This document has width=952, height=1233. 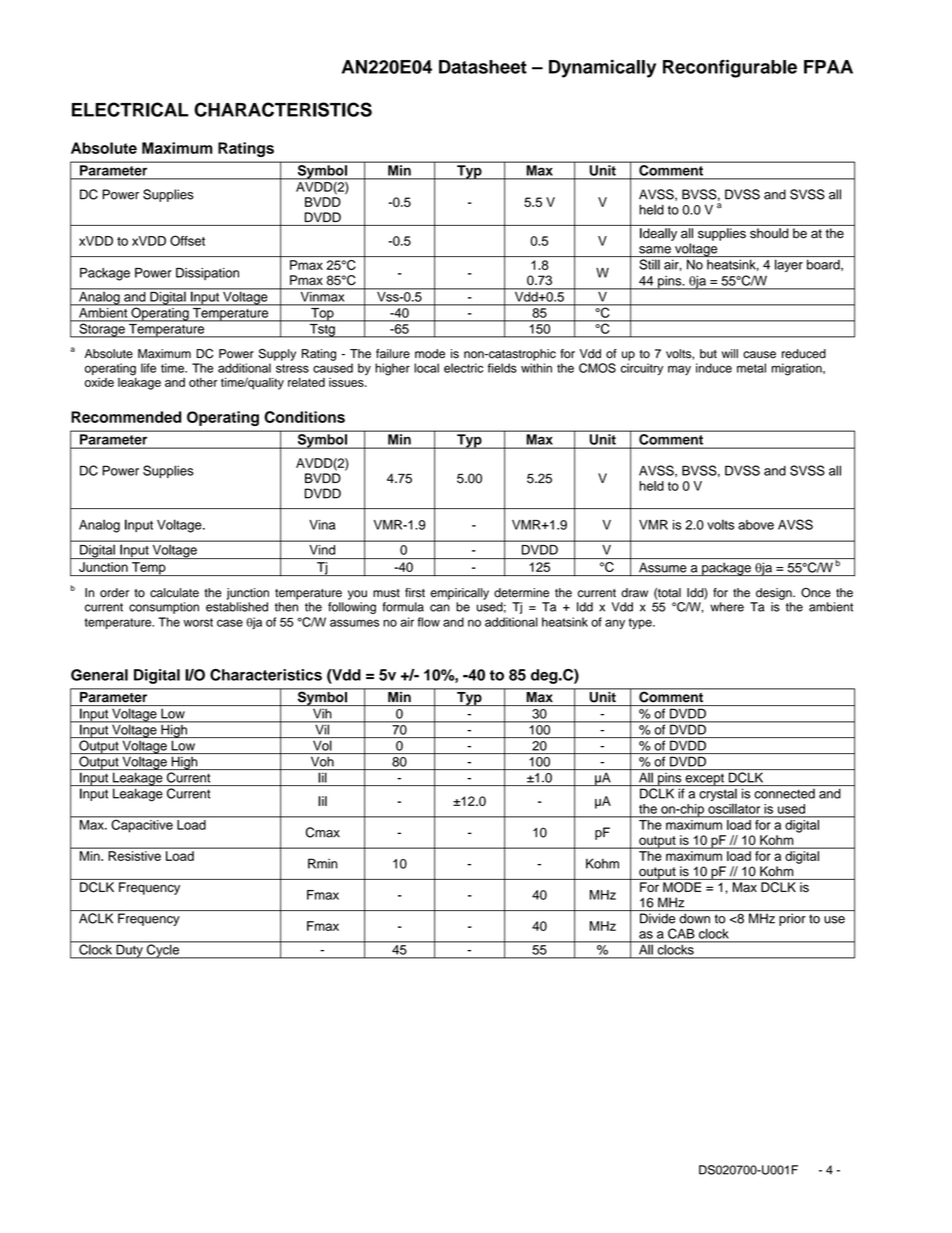 What do you see at coordinates (727, 607) in the document?
I see `where` at bounding box center [727, 607].
